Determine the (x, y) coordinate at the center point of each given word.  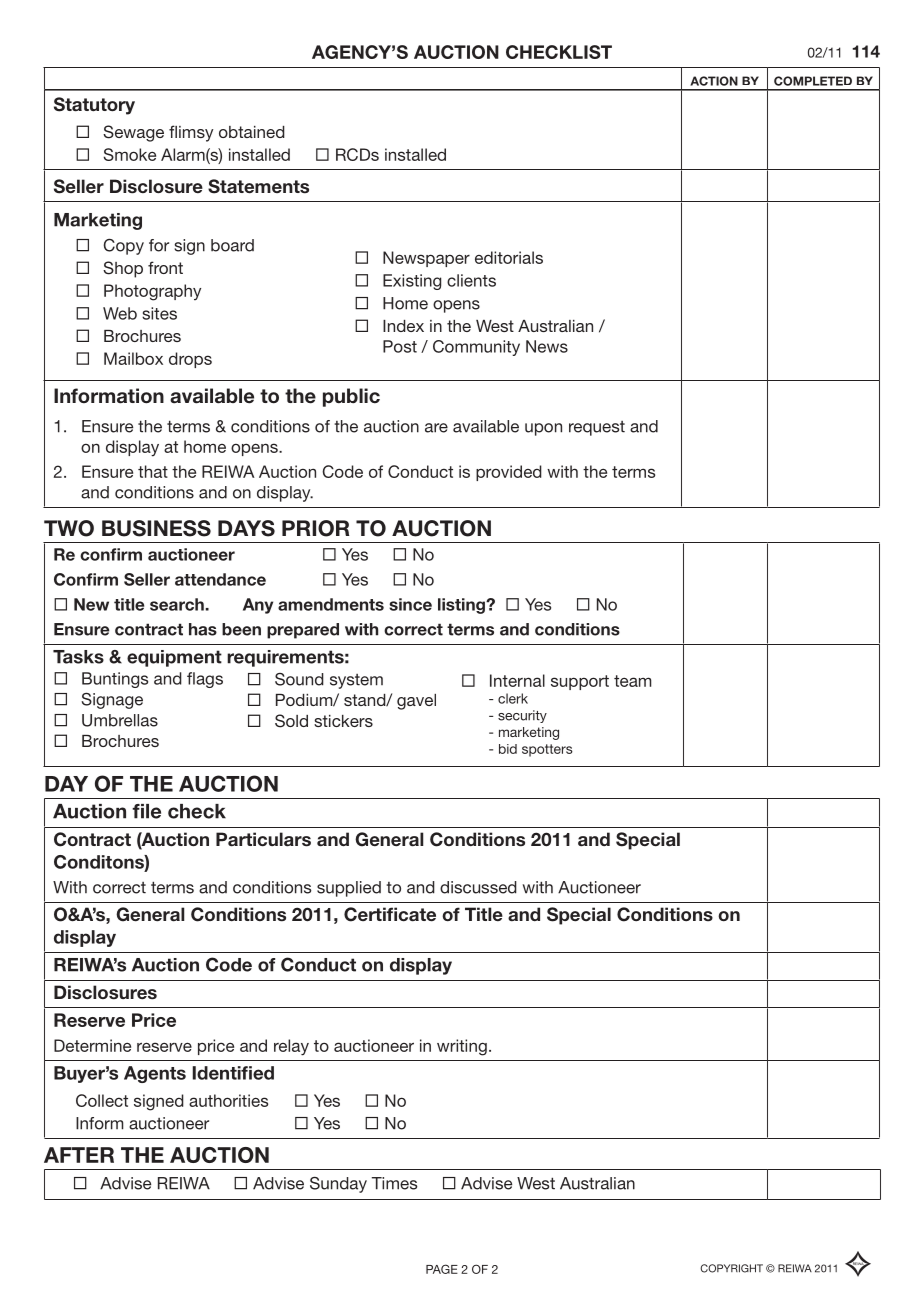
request (597, 428)
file (146, 811)
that (153, 471)
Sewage (133, 133)
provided (509, 473)
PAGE (442, 1269)
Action (714, 81)
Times (394, 1183)
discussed (478, 887)
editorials (509, 257)
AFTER (79, 1155)
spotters (547, 750)
